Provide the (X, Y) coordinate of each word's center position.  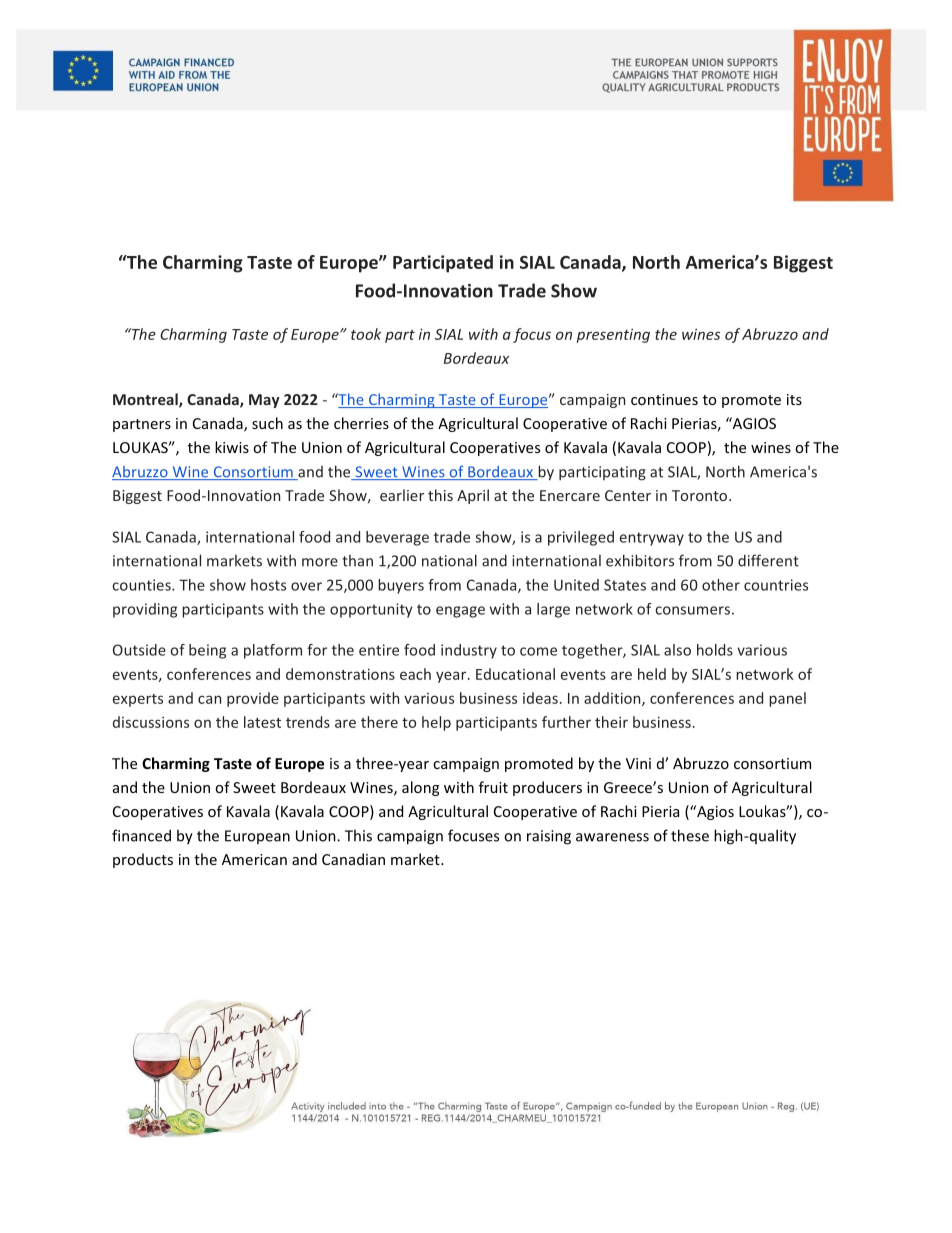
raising (549, 837)
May (264, 401)
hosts (268, 585)
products (143, 860)
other (721, 585)
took (366, 334)
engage (460, 612)
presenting (613, 335)
